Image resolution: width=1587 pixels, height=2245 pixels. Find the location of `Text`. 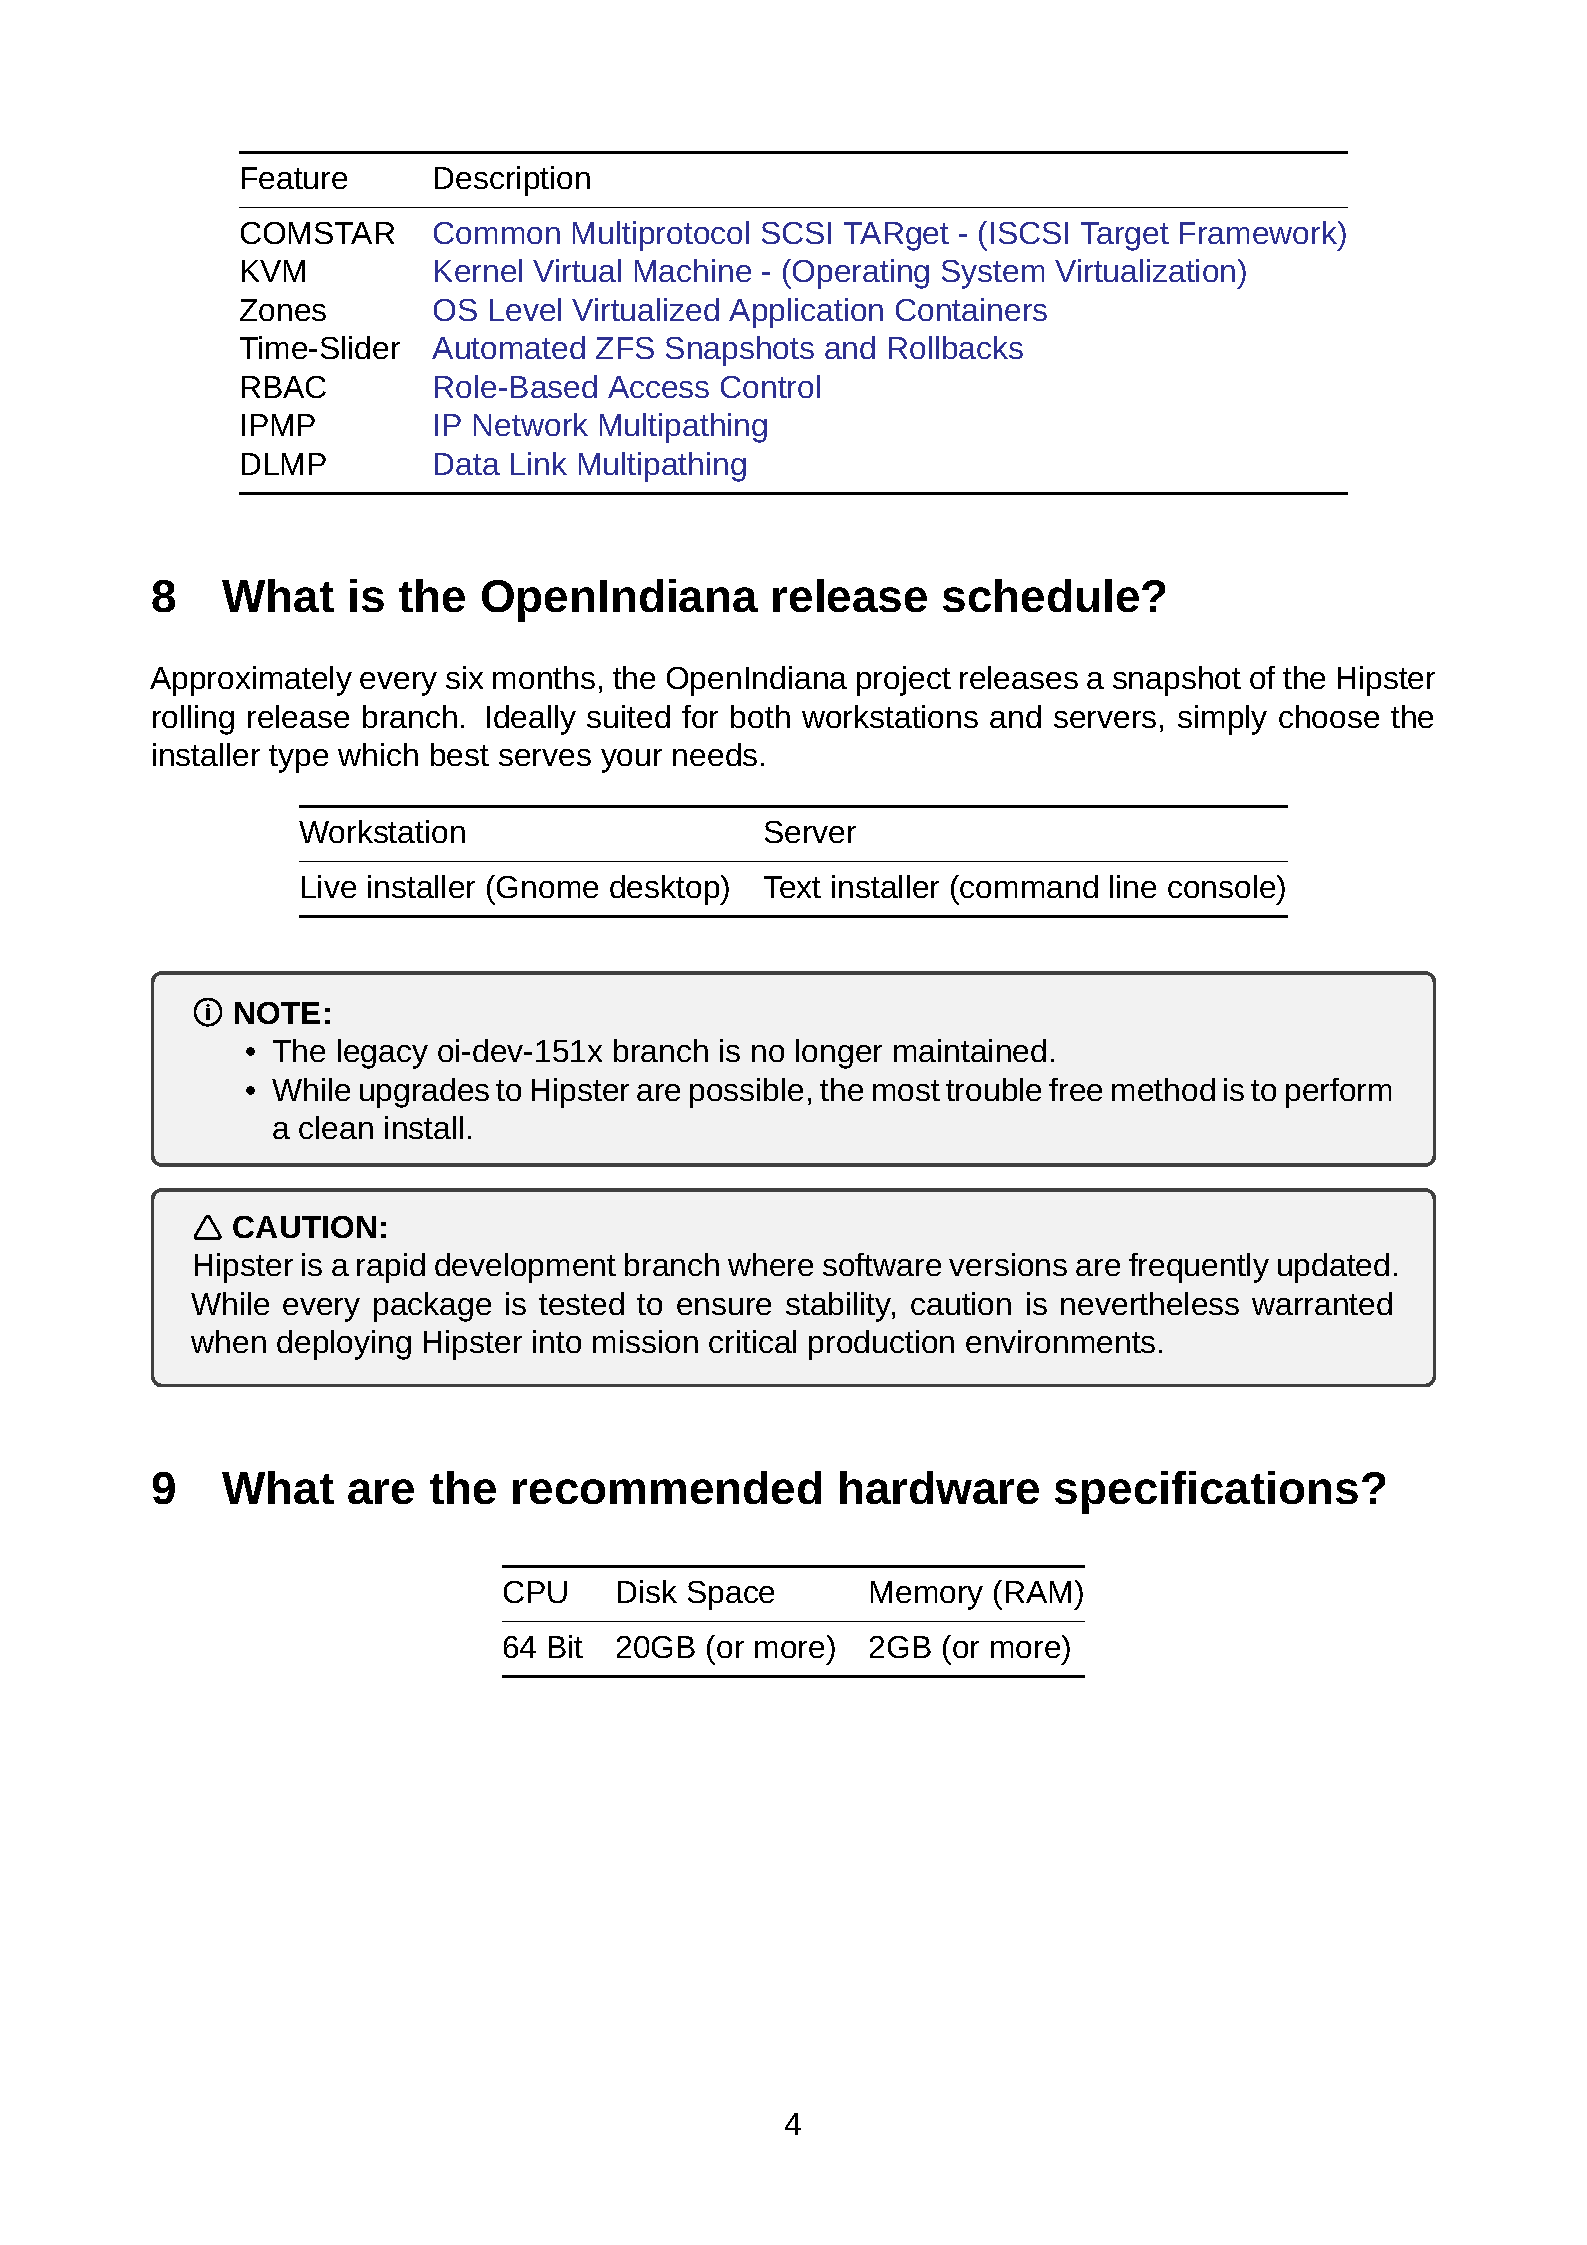

Text is located at coordinates (792, 887).
